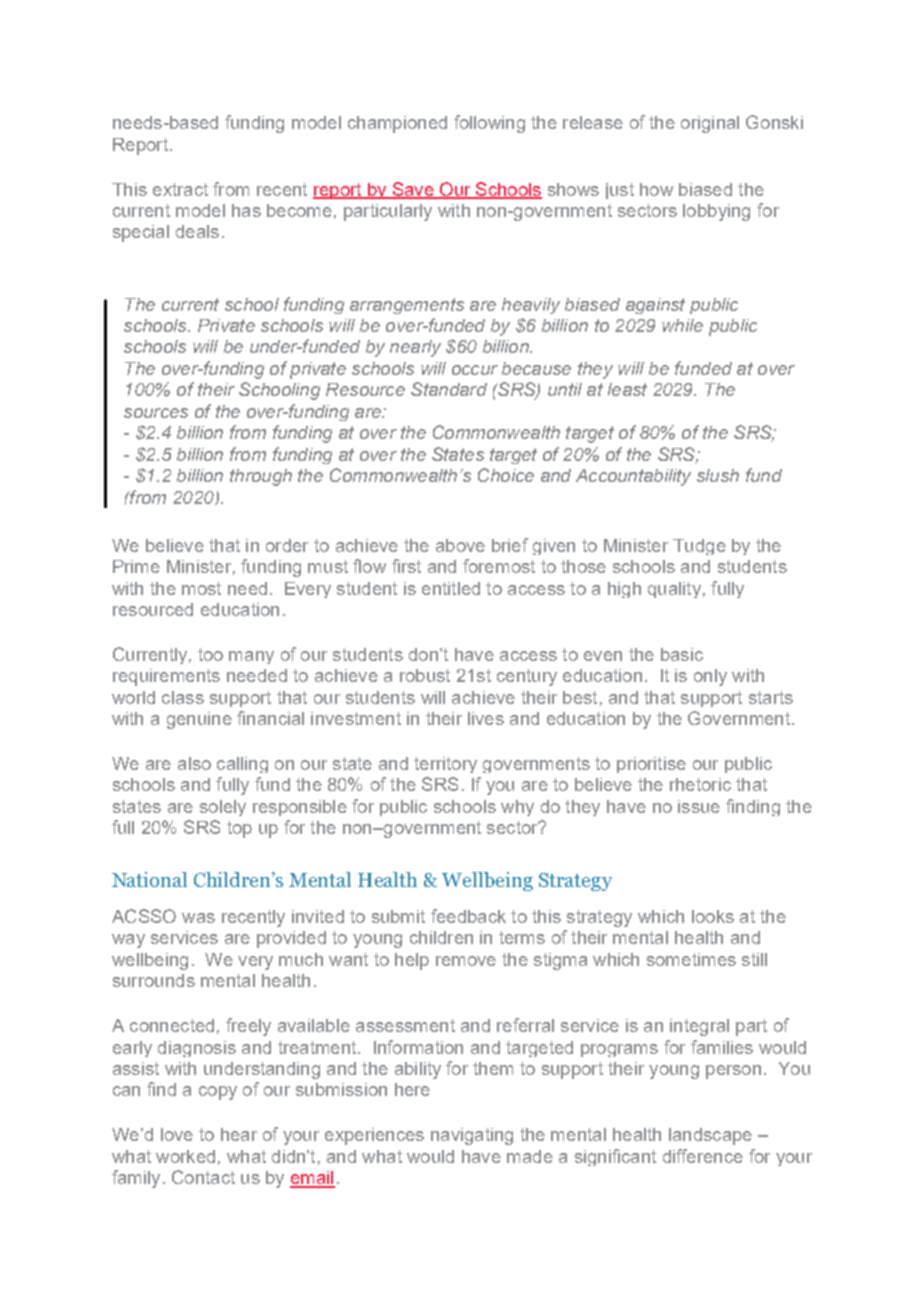 This document has width=924, height=1308. I want to click on worked, so click(185, 1156).
